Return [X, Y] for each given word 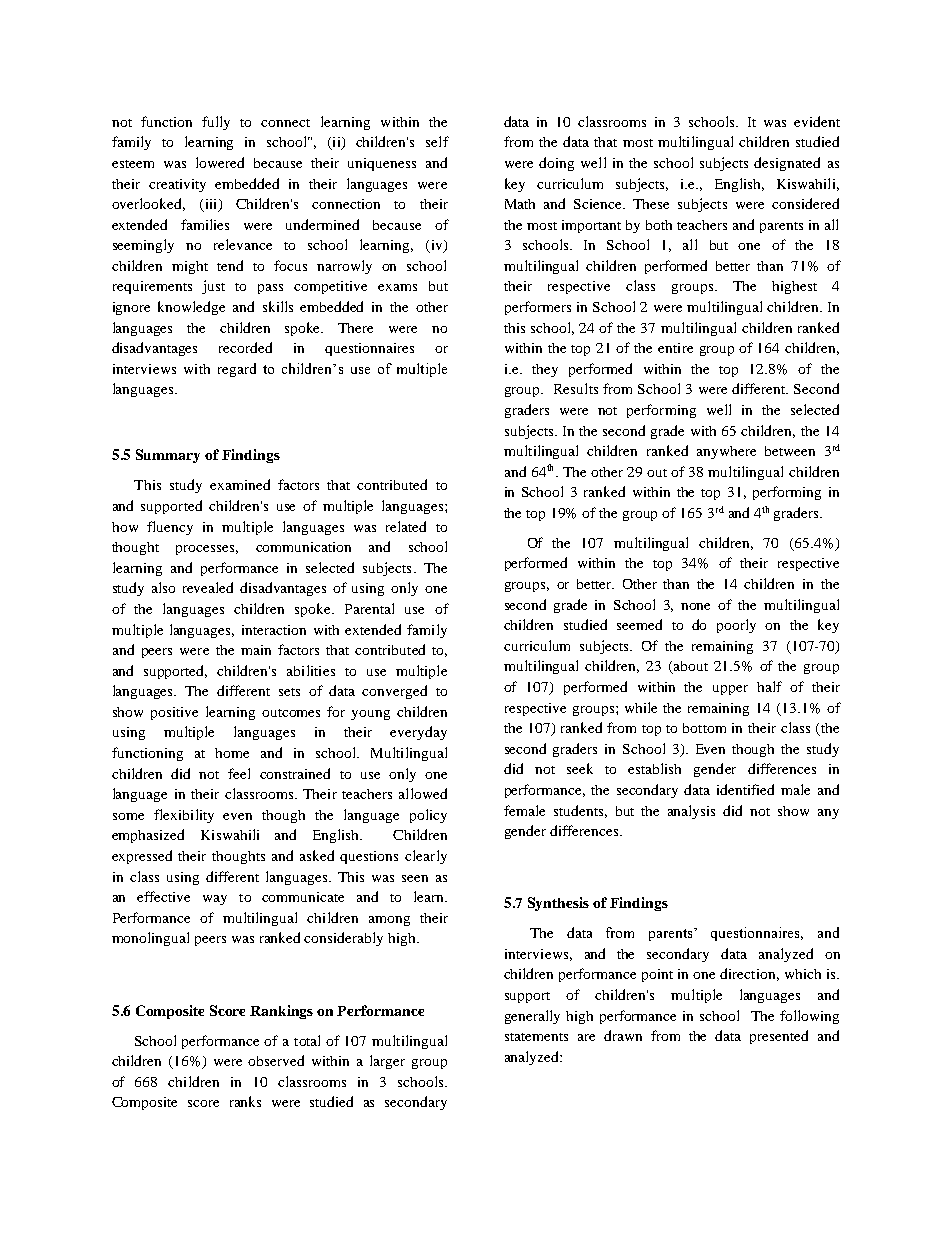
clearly [426, 857]
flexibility [184, 816]
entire [675, 348]
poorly [736, 626]
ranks [245, 1101]
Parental [369, 608]
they [545, 370]
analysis [691, 812]
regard [237, 370]
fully [216, 123]
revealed [208, 587]
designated [787, 164]
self [437, 141]
